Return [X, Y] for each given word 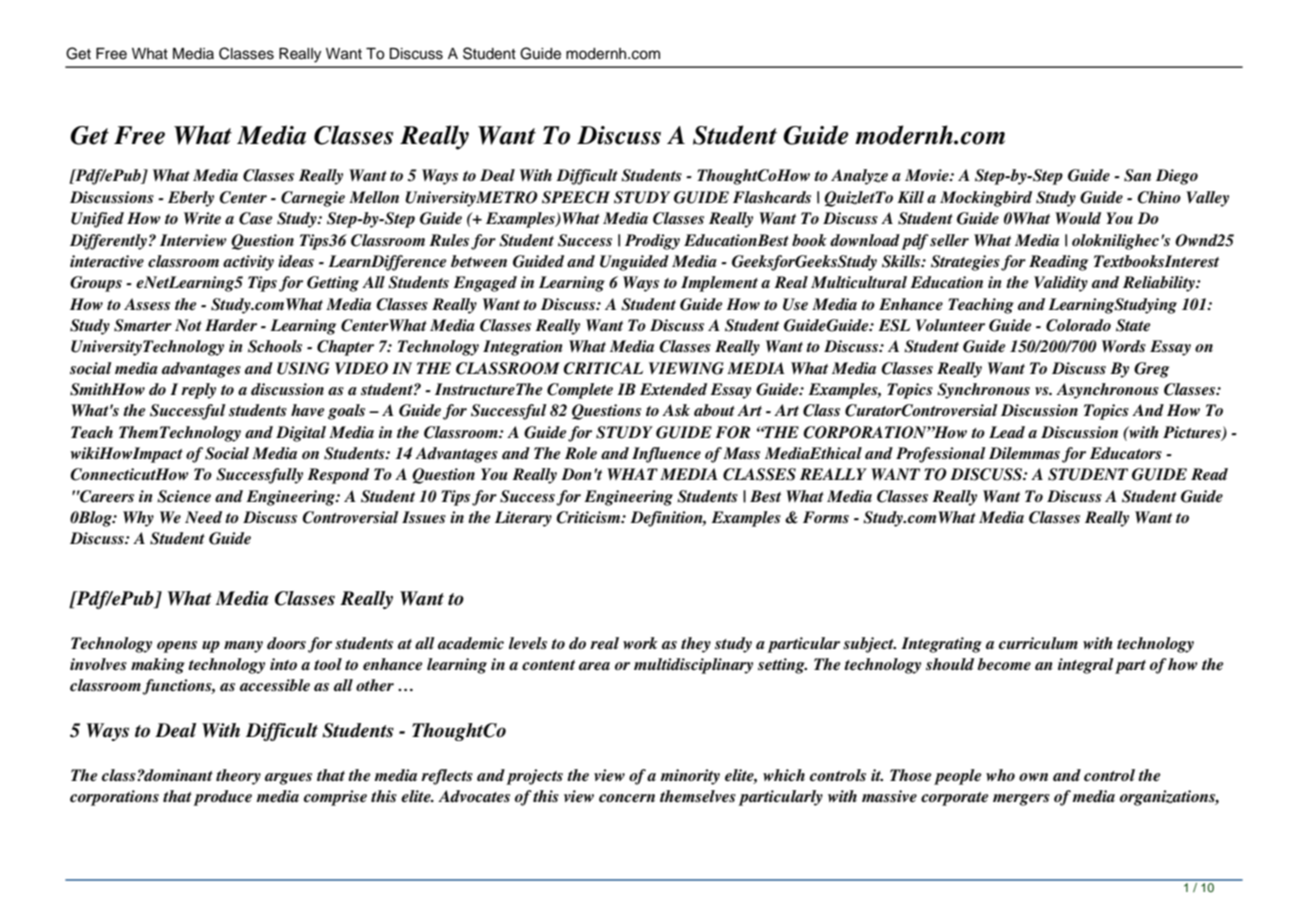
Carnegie [313, 199]
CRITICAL [603, 368]
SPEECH [576, 197]
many [243, 647]
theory [238, 777]
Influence [666, 455]
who [1000, 775]
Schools [275, 346]
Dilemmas [1024, 453]
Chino [1159, 197]
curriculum [1038, 643]
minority [690, 777]
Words [1124, 346]
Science [184, 496]
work [640, 643]
